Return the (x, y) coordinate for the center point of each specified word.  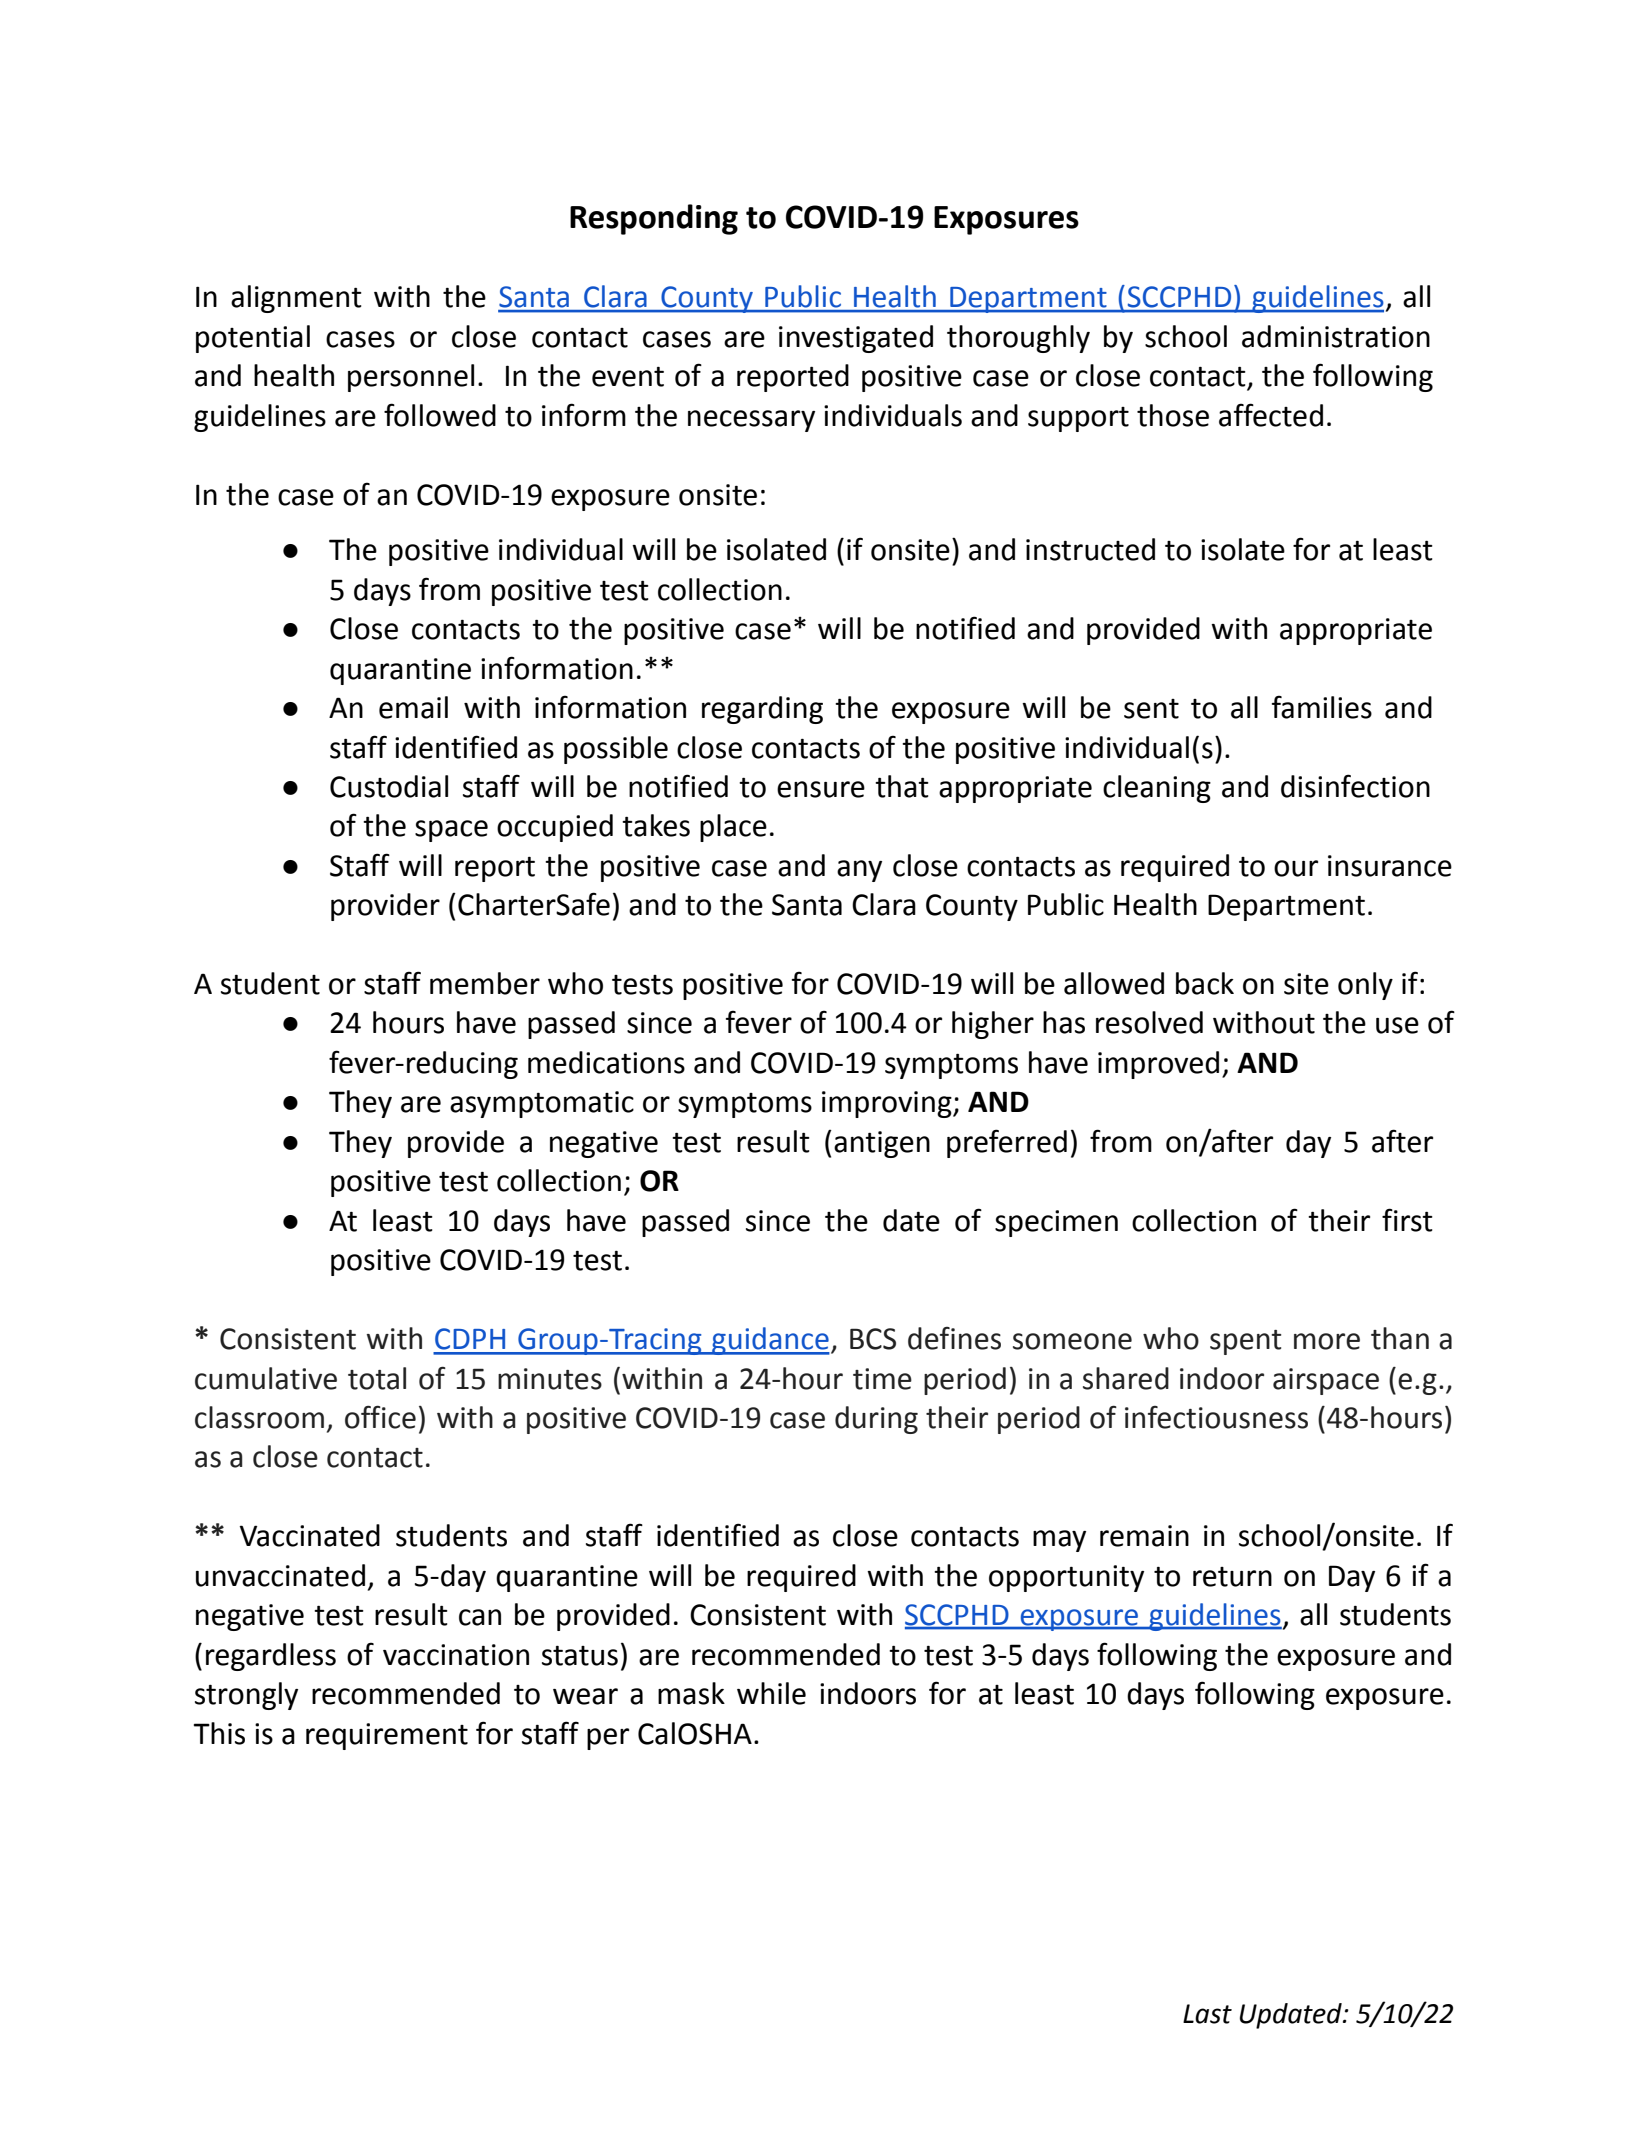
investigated (856, 339)
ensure (821, 789)
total (377, 1378)
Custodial (389, 786)
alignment (296, 299)
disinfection (1355, 786)
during (876, 1420)
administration (1336, 336)
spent (1245, 1342)
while (771, 1693)
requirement (387, 1736)
